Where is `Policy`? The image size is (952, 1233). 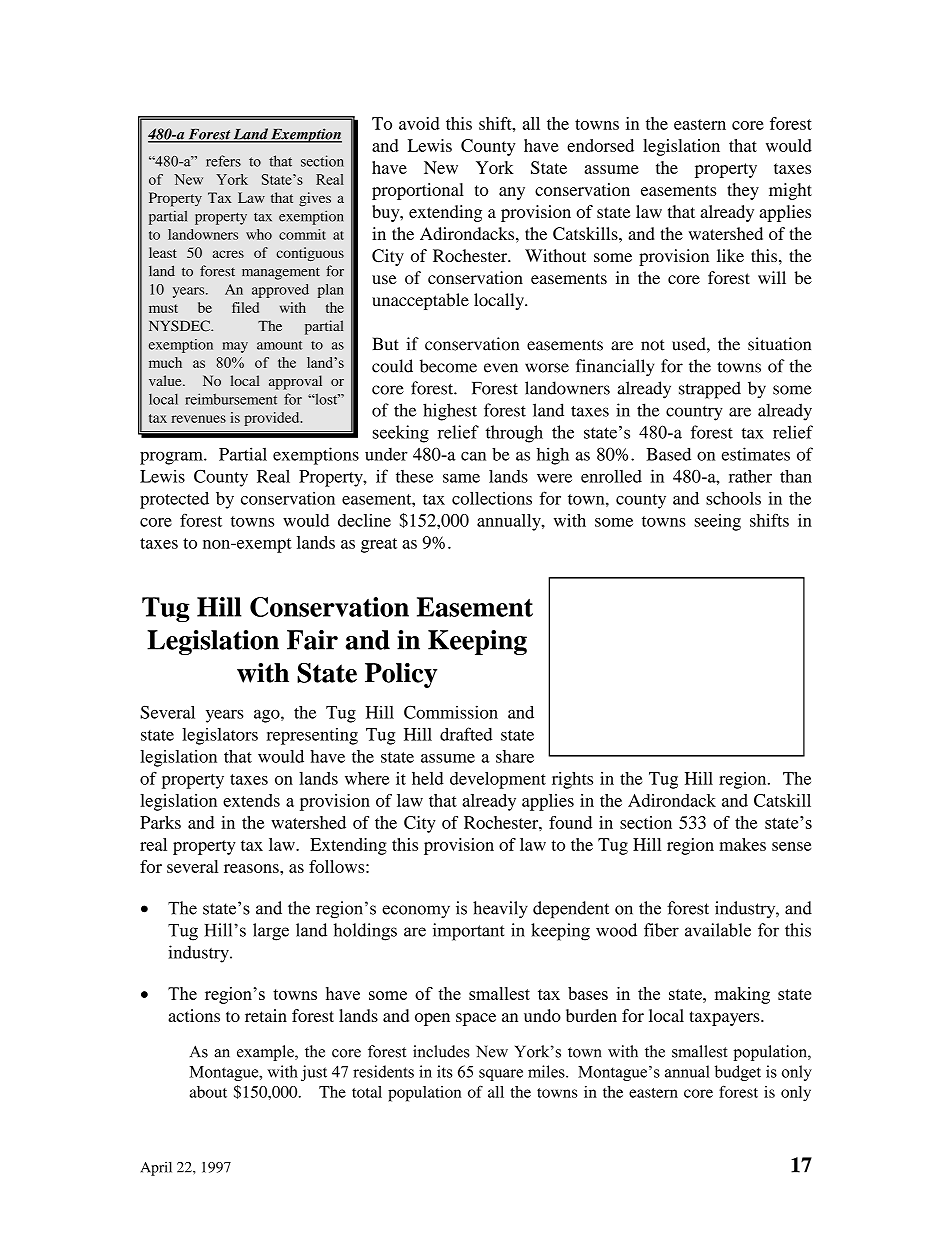
Policy is located at coordinates (401, 675).
